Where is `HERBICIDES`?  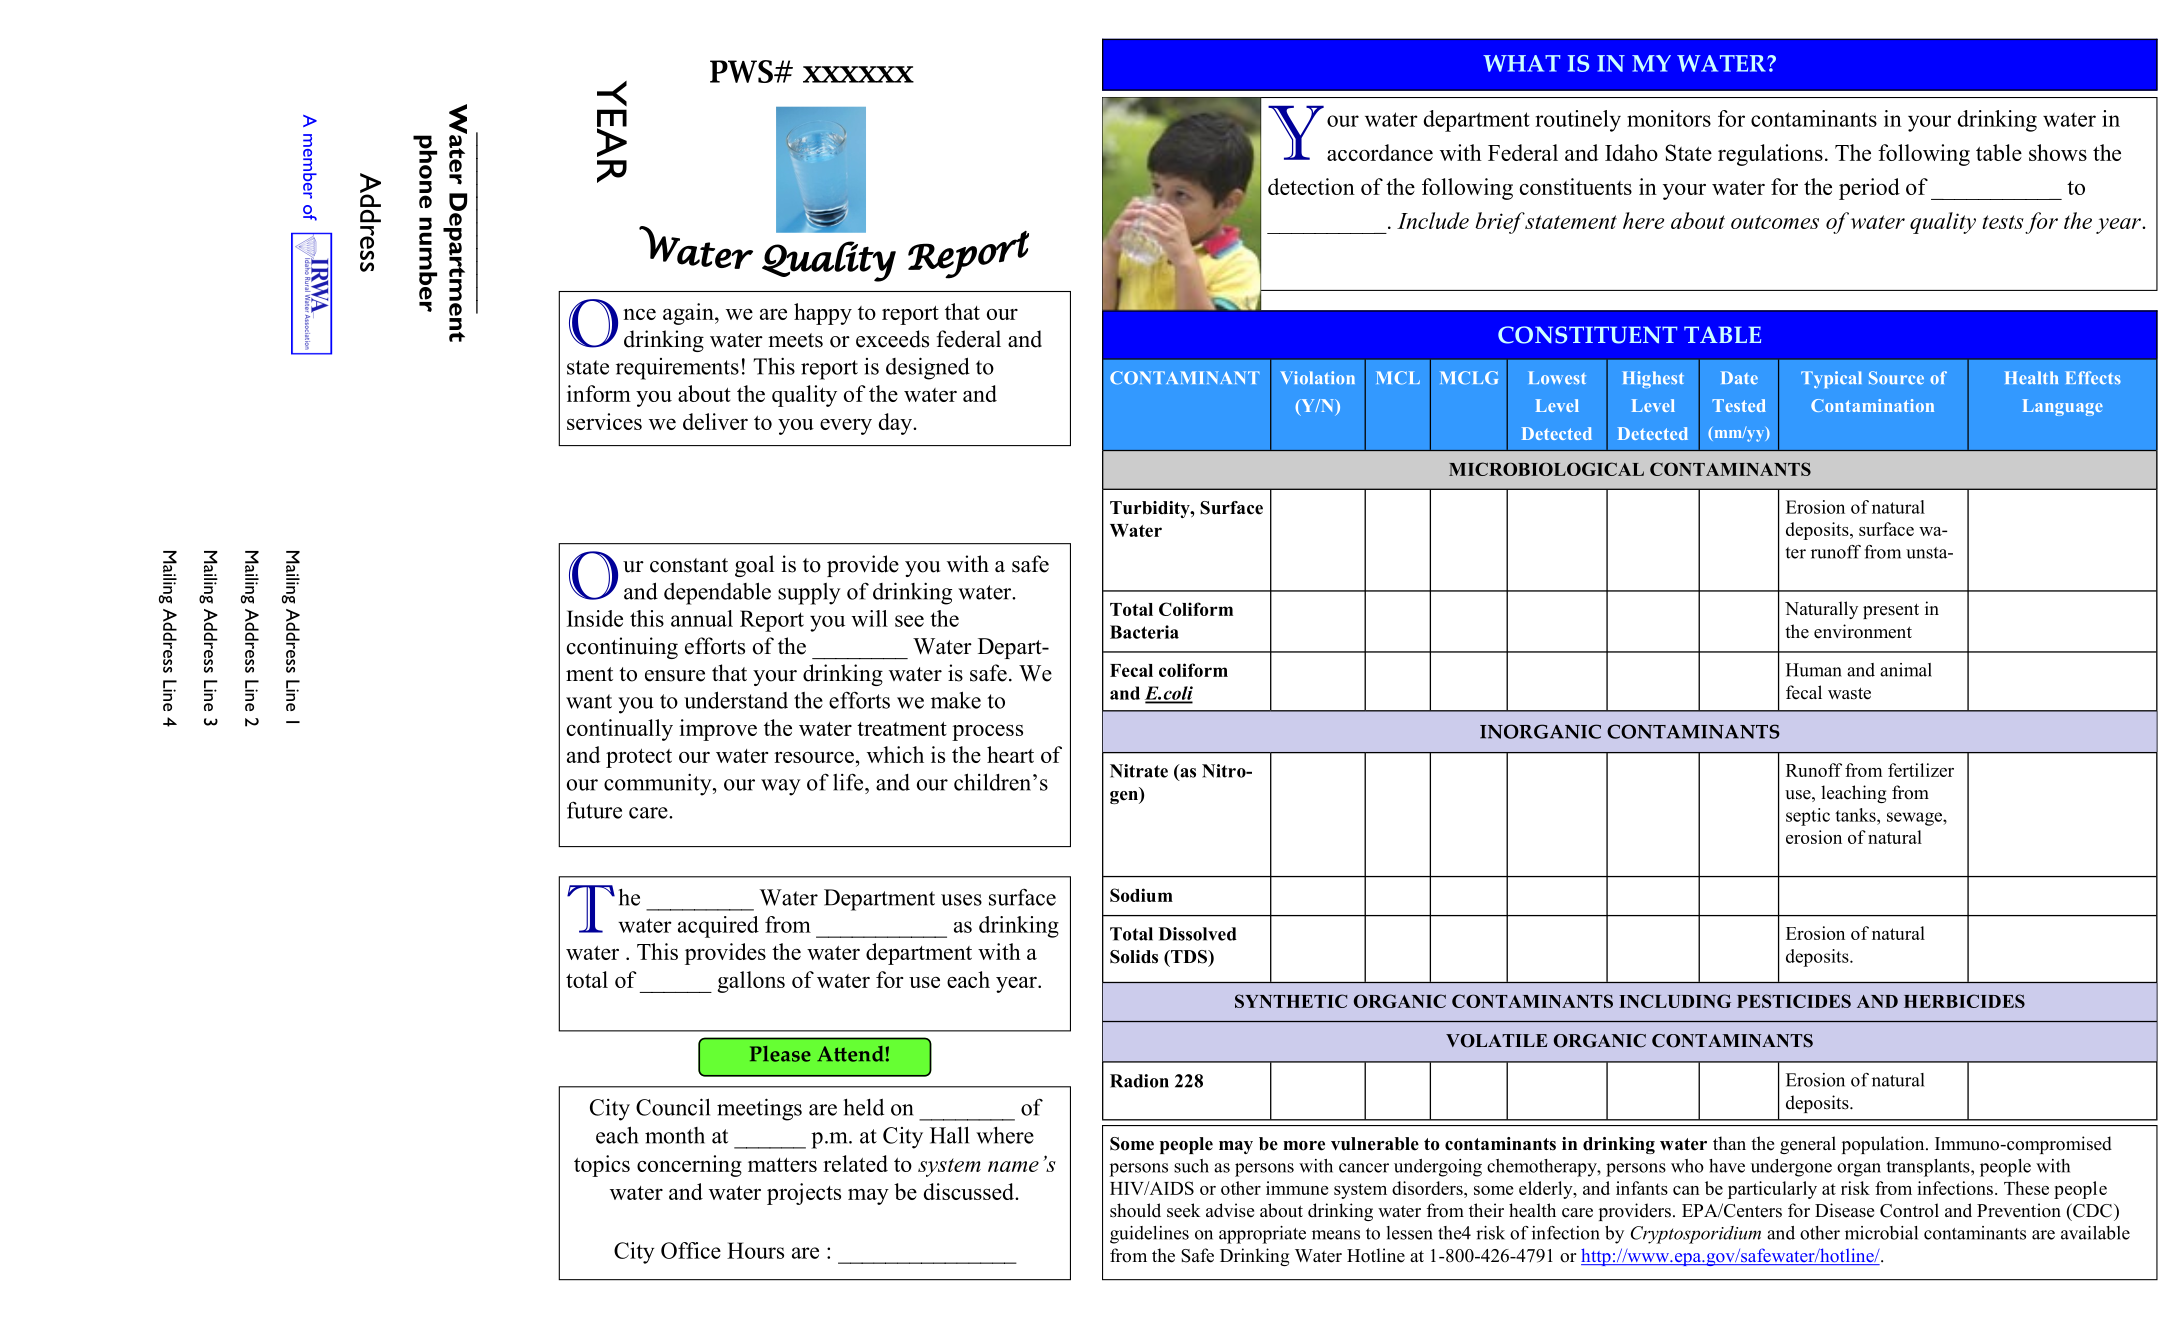
HERBICIDES is located at coordinates (1964, 1001).
